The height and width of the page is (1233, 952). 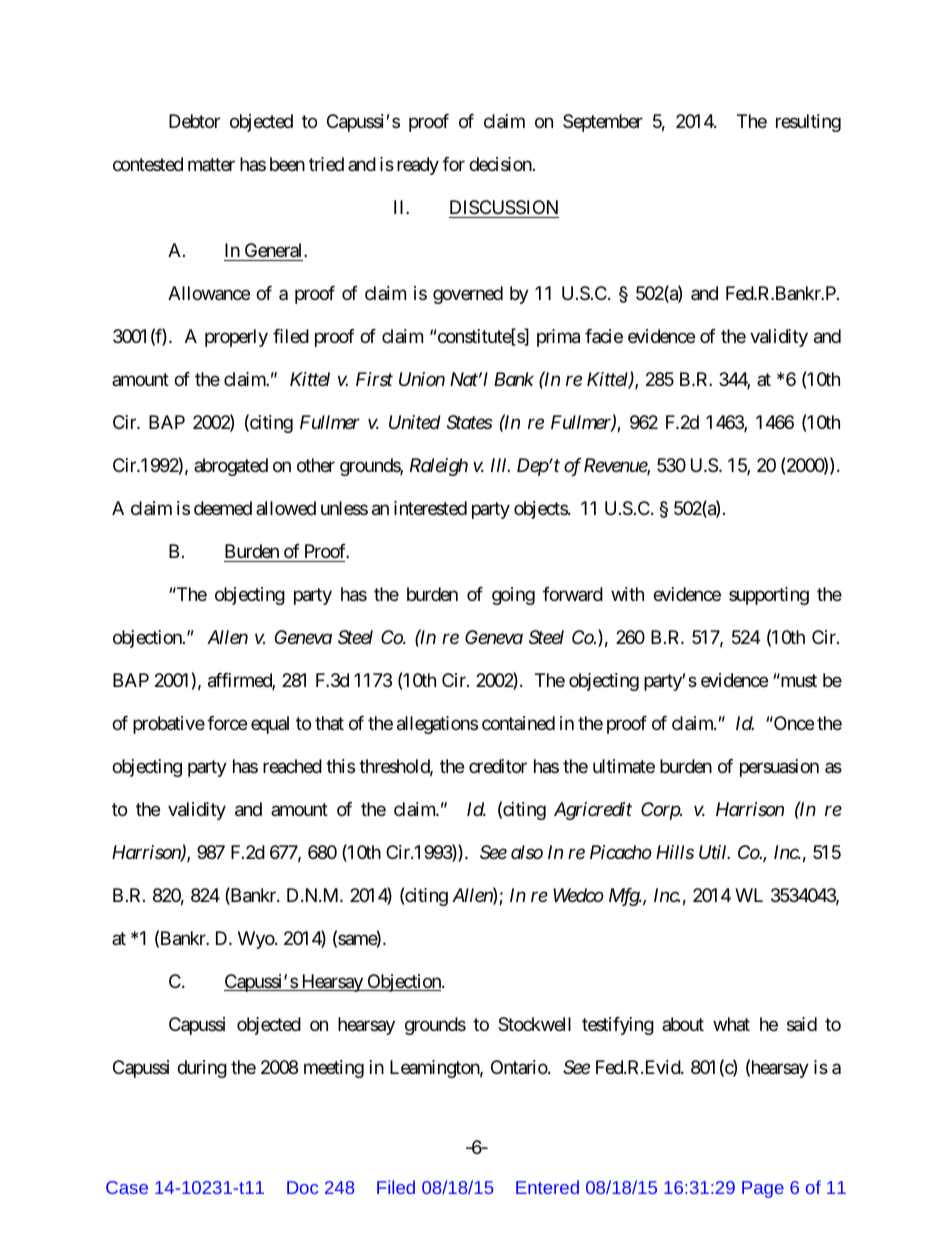 I want to click on going, so click(x=513, y=596).
